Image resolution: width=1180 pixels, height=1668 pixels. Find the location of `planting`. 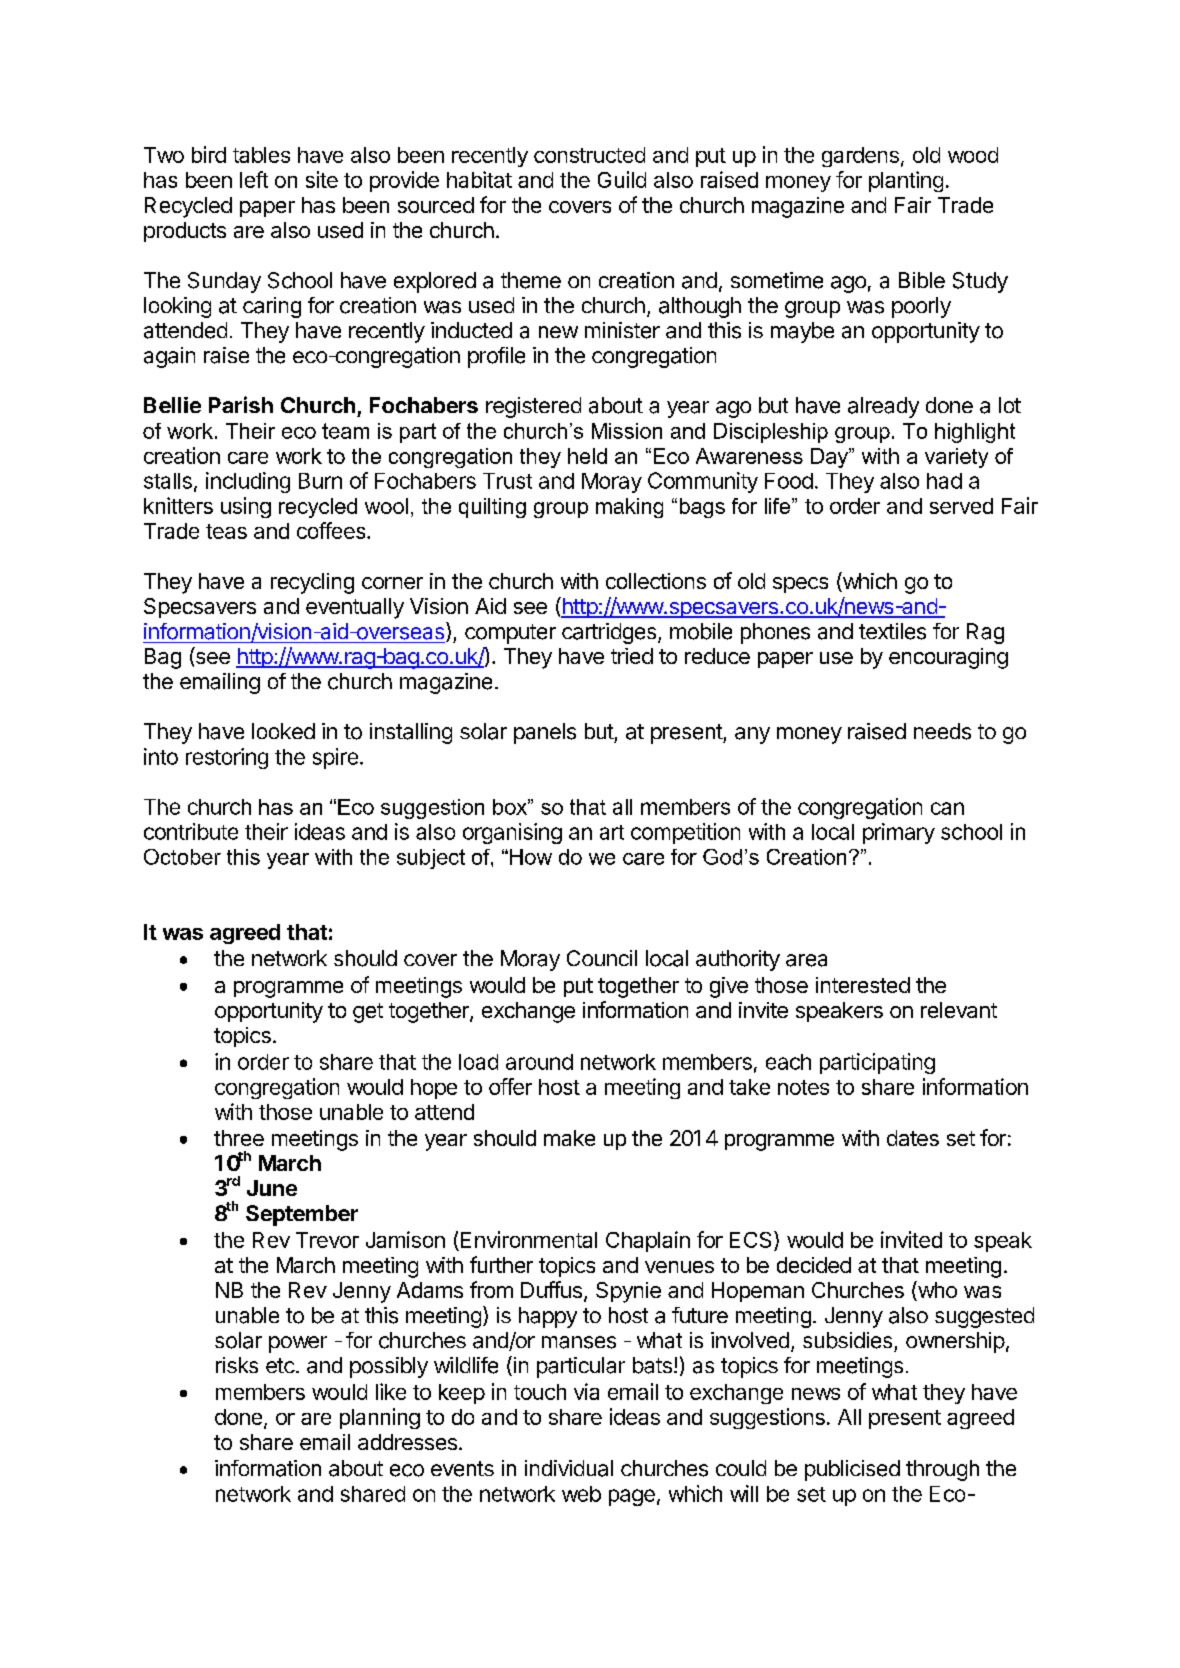

planting is located at coordinates (906, 181).
